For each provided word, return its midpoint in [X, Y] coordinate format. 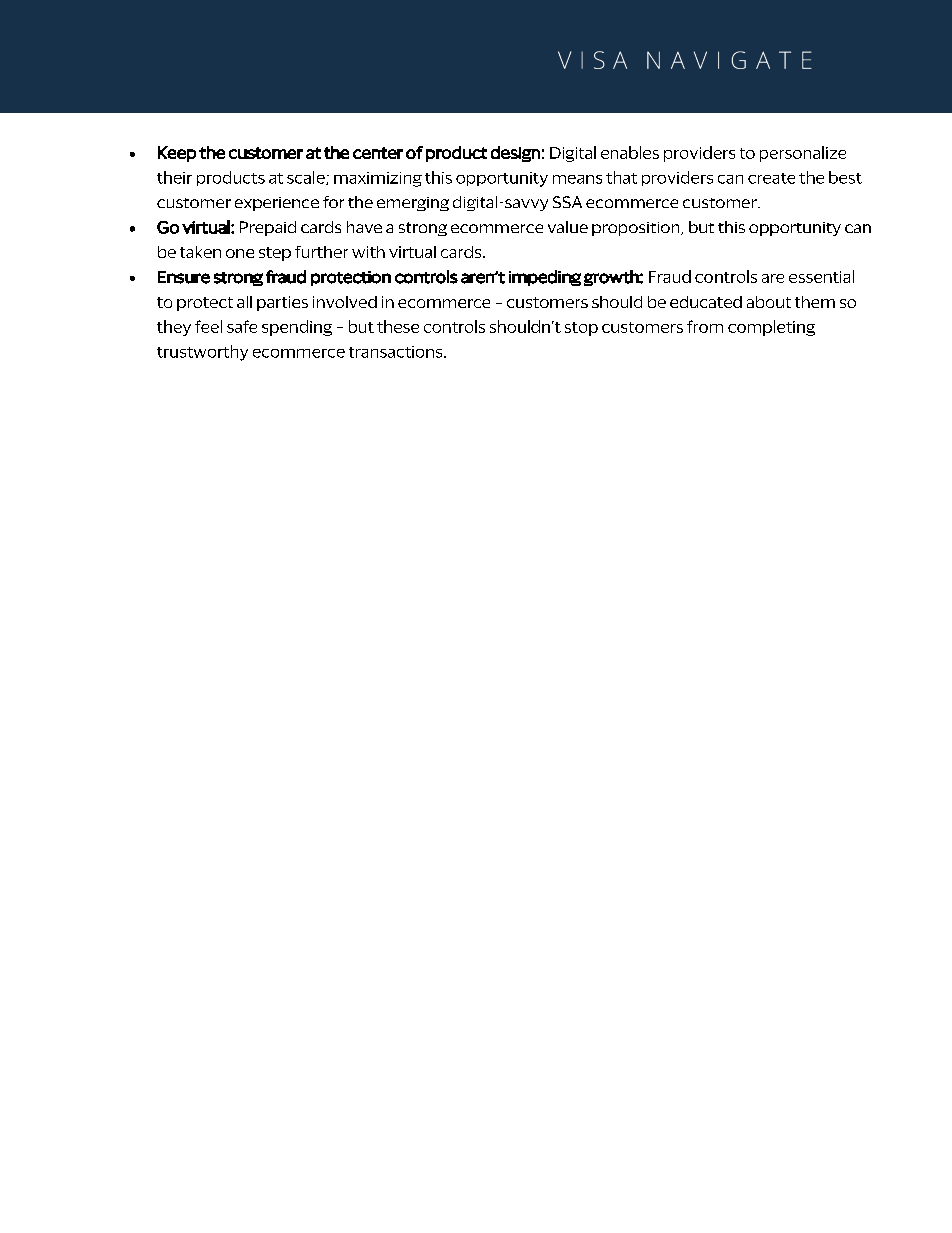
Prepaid [268, 228]
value [568, 227]
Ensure [184, 277]
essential [821, 276]
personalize [803, 154]
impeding [545, 278]
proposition [637, 229]
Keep [177, 154]
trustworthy [202, 353]
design [515, 154]
